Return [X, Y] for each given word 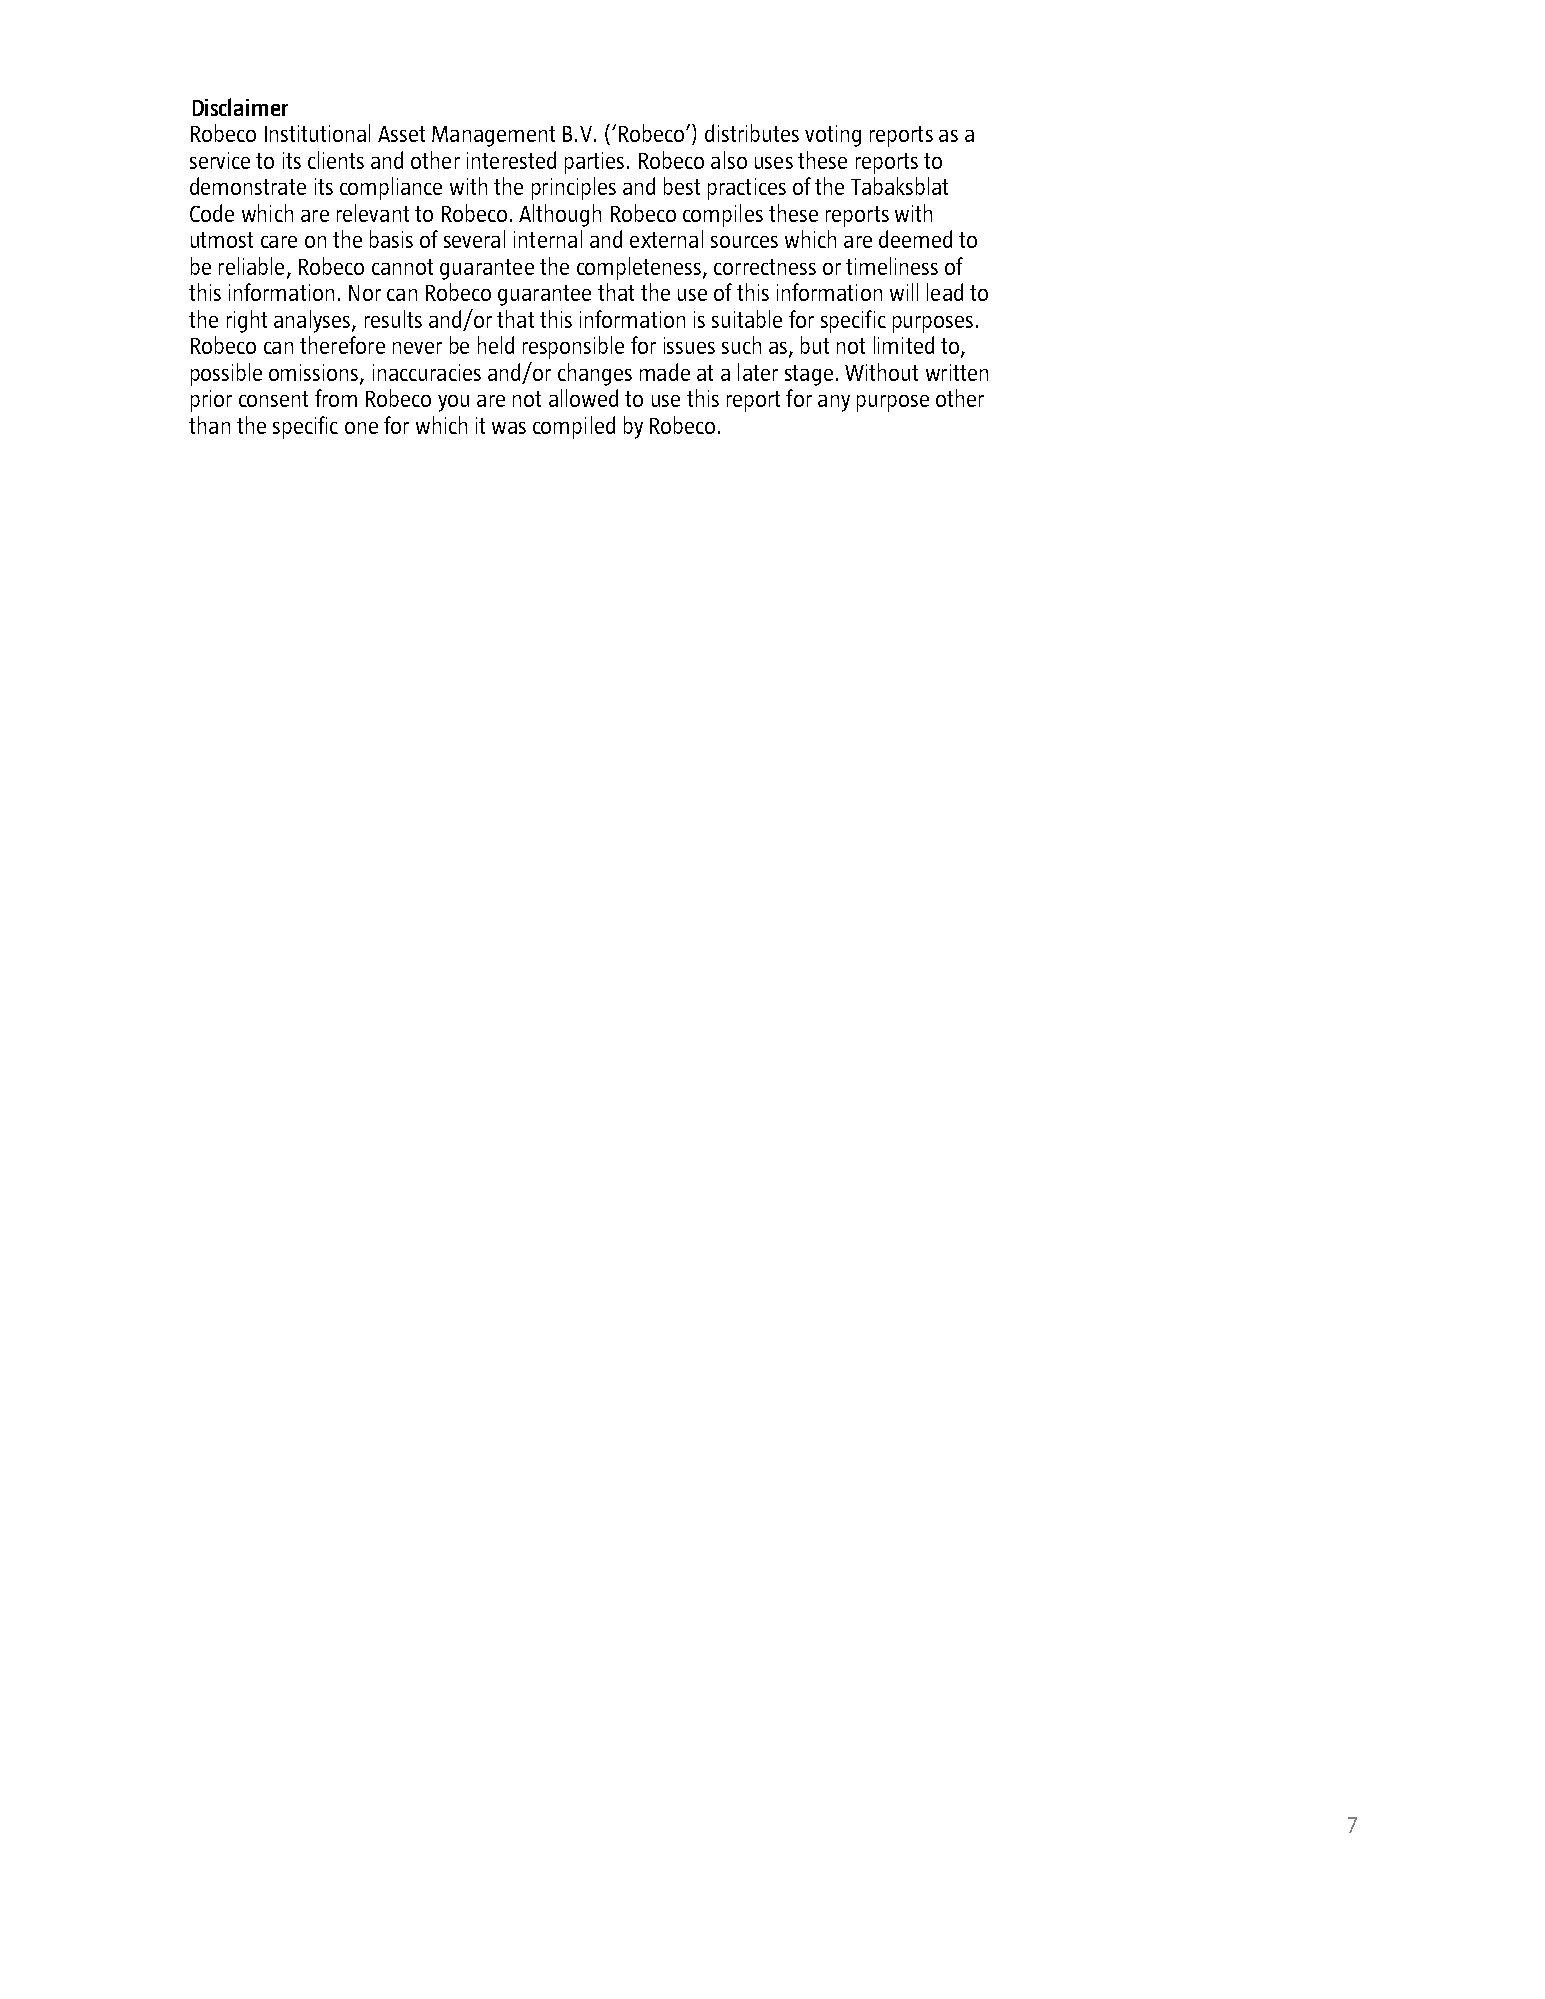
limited [904, 345]
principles [574, 188]
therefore [342, 345]
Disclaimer [240, 107]
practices [747, 189]
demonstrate [248, 186]
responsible [573, 347]
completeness [639, 268]
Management [493, 136]
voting [833, 136]
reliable [251, 266]
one [361, 428]
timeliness [892, 266]
